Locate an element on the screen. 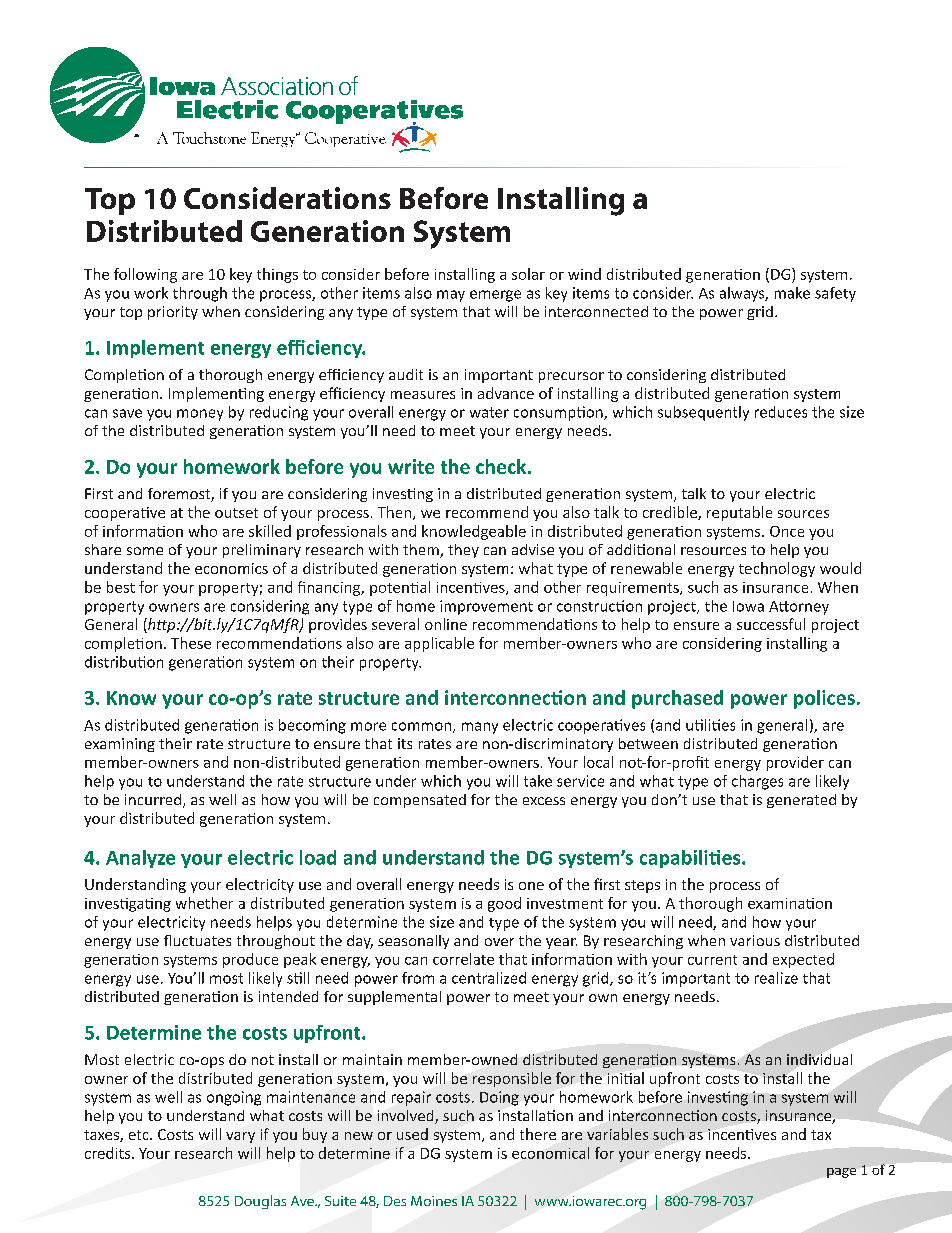 The height and width of the screenshot is (1233, 952). may is located at coordinates (451, 296).
